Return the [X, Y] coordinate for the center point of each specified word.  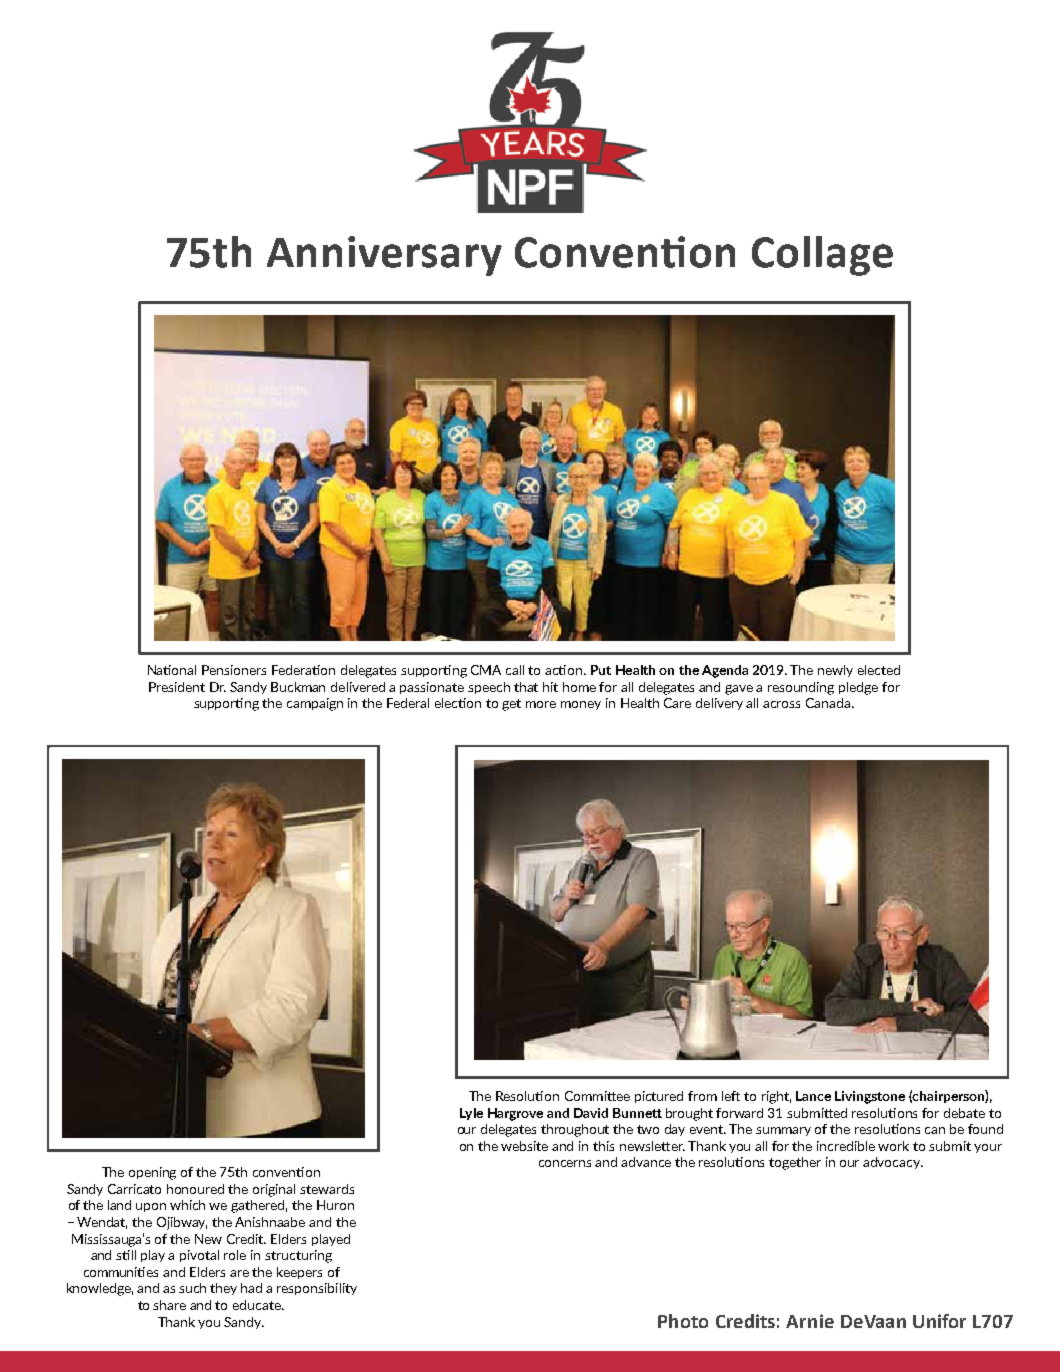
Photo [683, 1321]
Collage [822, 256]
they [223, 1289]
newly [835, 671]
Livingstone [870, 1097]
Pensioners [234, 670]
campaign [315, 704]
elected [879, 670]
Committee [597, 1096]
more [541, 704]
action [565, 670]
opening [152, 1173]
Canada [829, 703]
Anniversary [384, 256]
